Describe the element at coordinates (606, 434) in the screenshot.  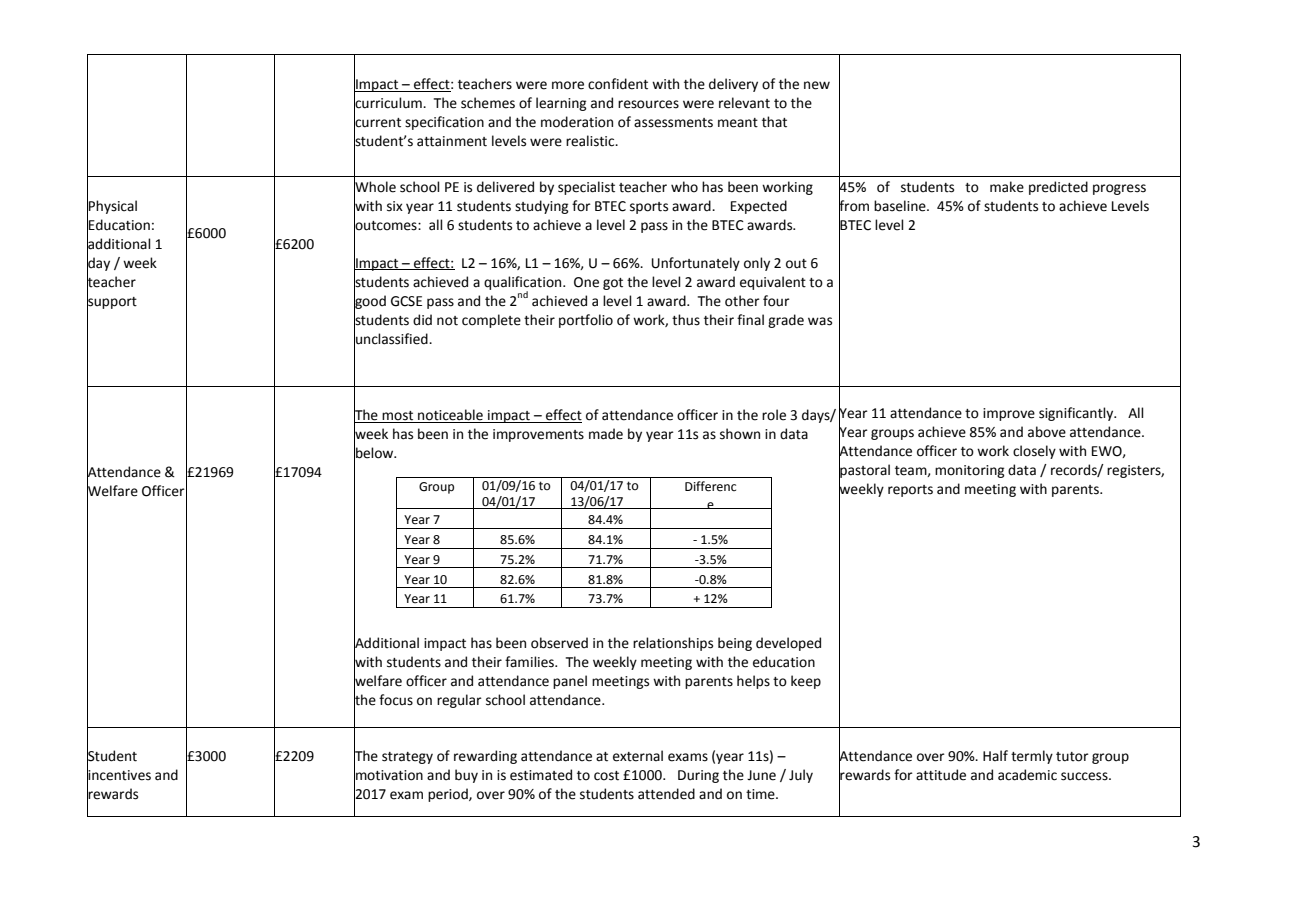
I see `made` at that location.
